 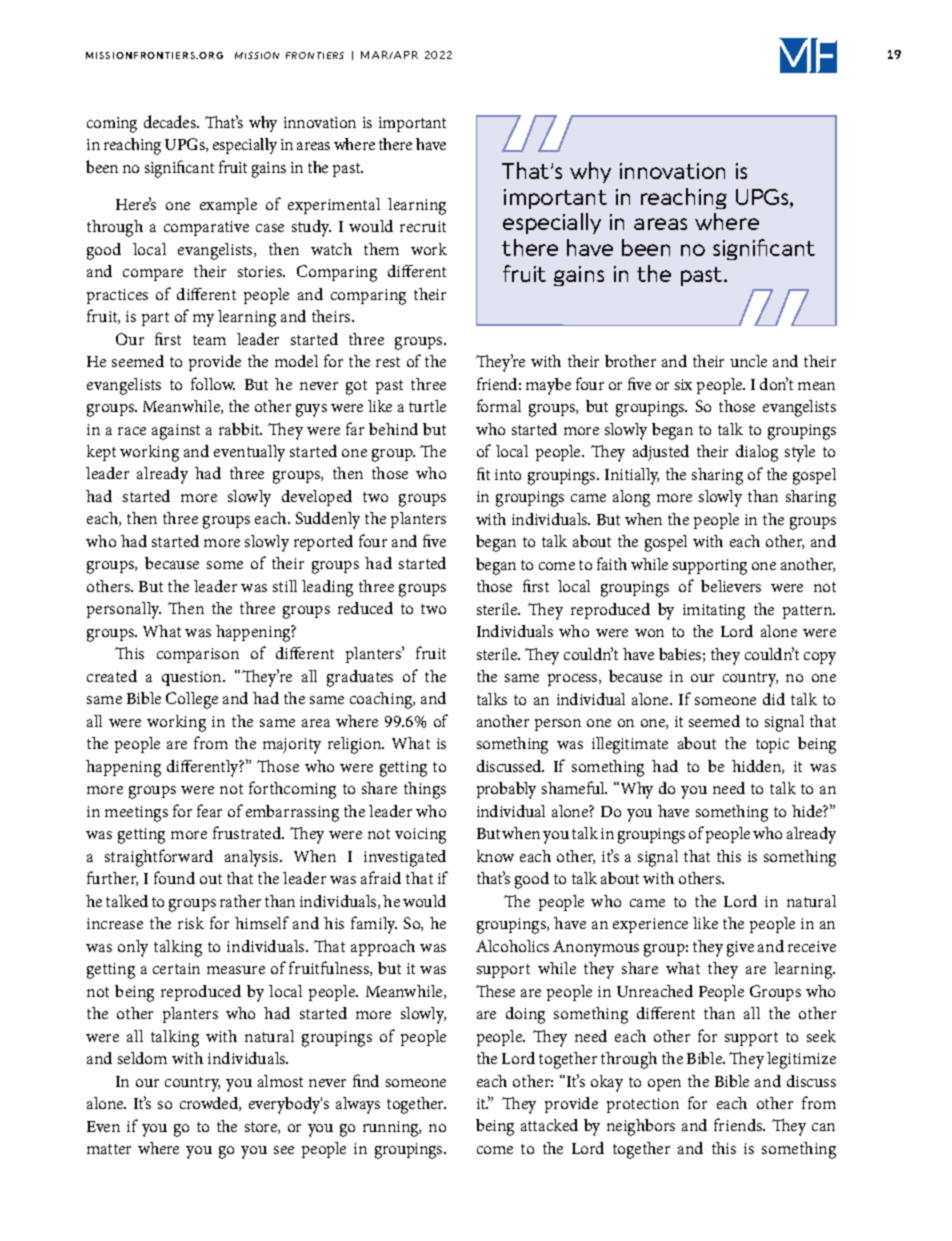 What do you see at coordinates (495, 856) in the document?
I see `know` at bounding box center [495, 856].
